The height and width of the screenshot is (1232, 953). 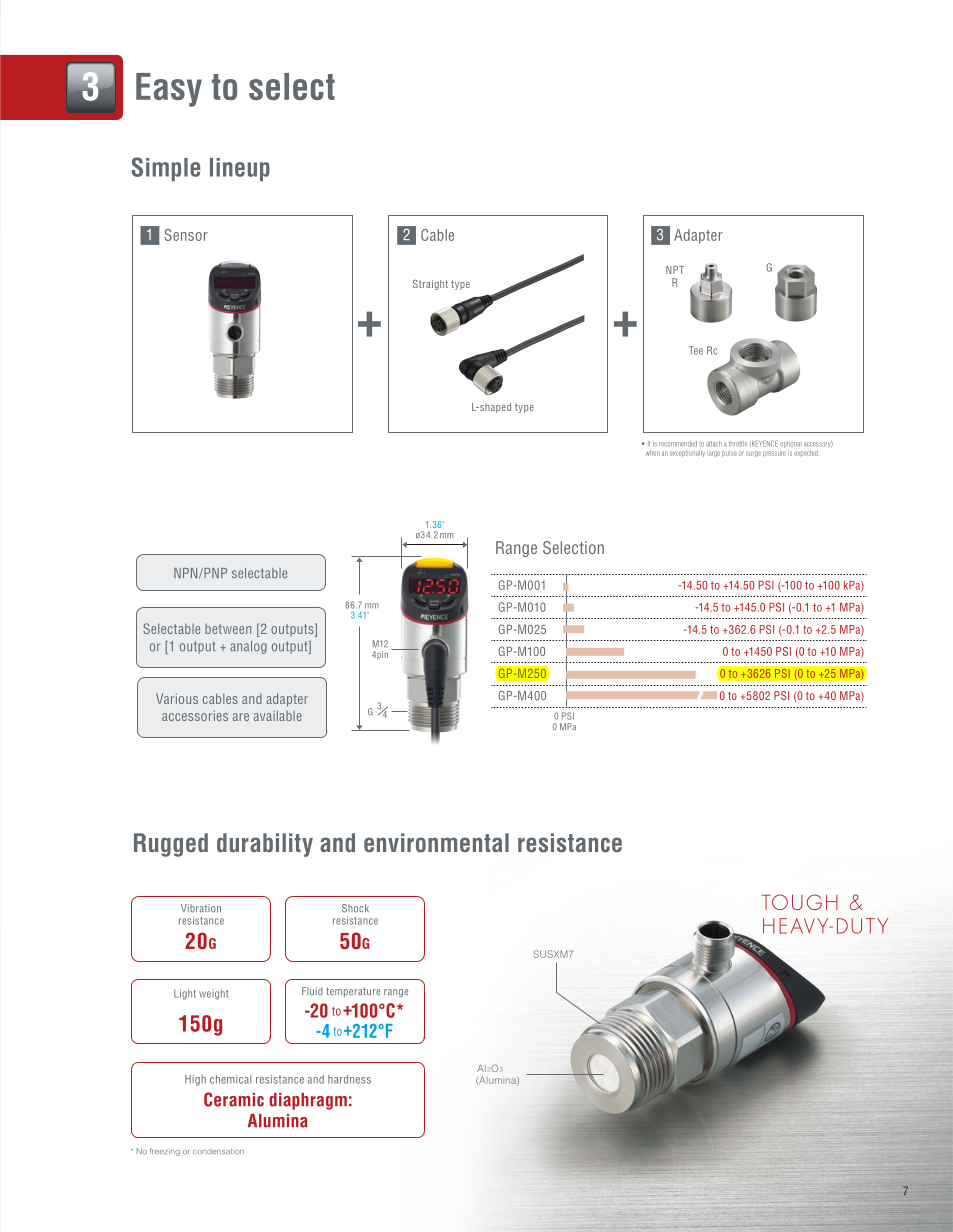 I want to click on available, so click(x=278, y=715).
